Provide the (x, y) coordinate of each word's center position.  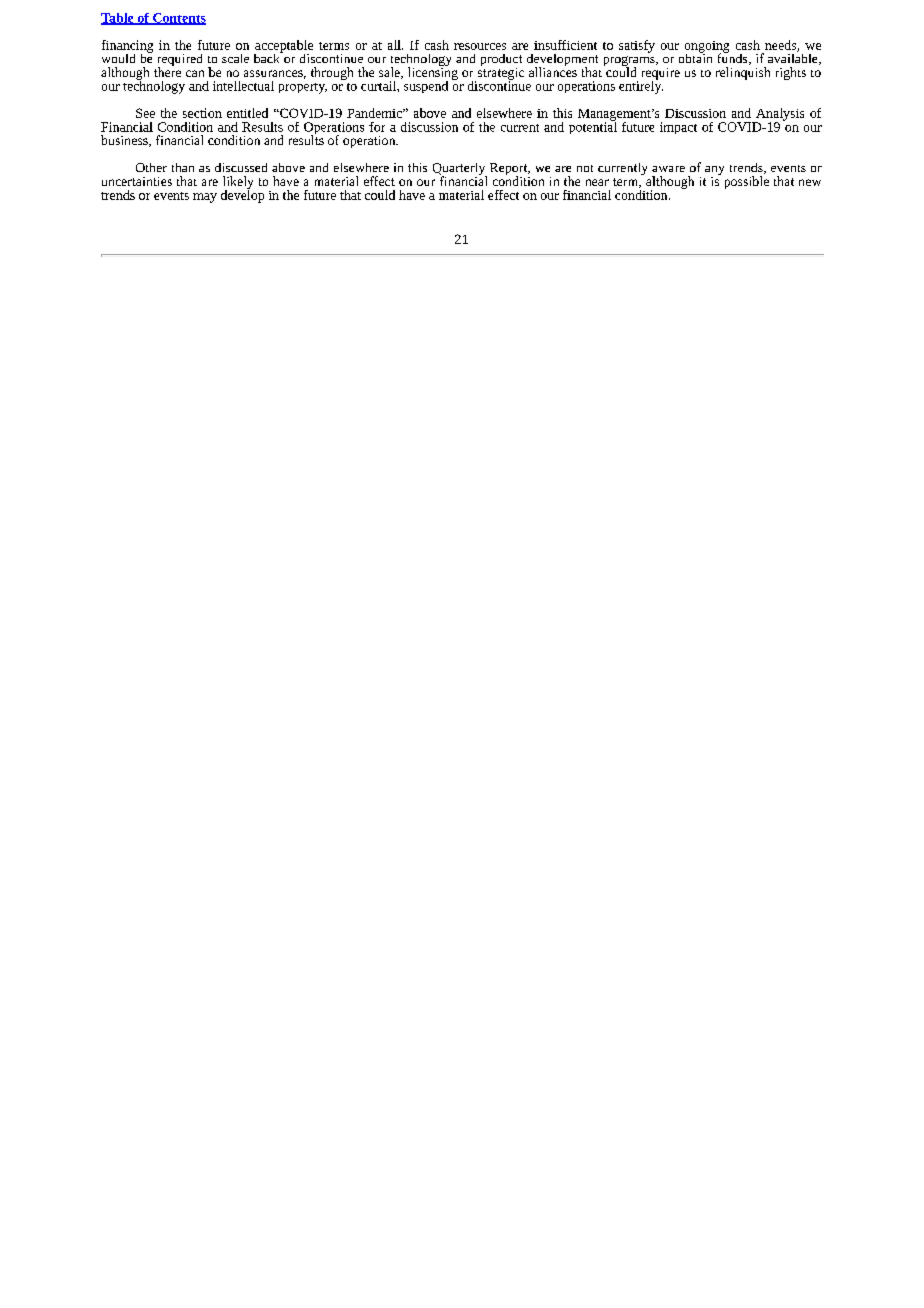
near (597, 182)
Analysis (779, 115)
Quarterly (460, 170)
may (205, 198)
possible (747, 182)
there (167, 71)
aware (668, 169)
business (125, 141)
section (202, 113)
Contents (178, 19)
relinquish (743, 73)
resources (480, 46)
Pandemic (375, 113)
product (501, 61)
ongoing (707, 48)
